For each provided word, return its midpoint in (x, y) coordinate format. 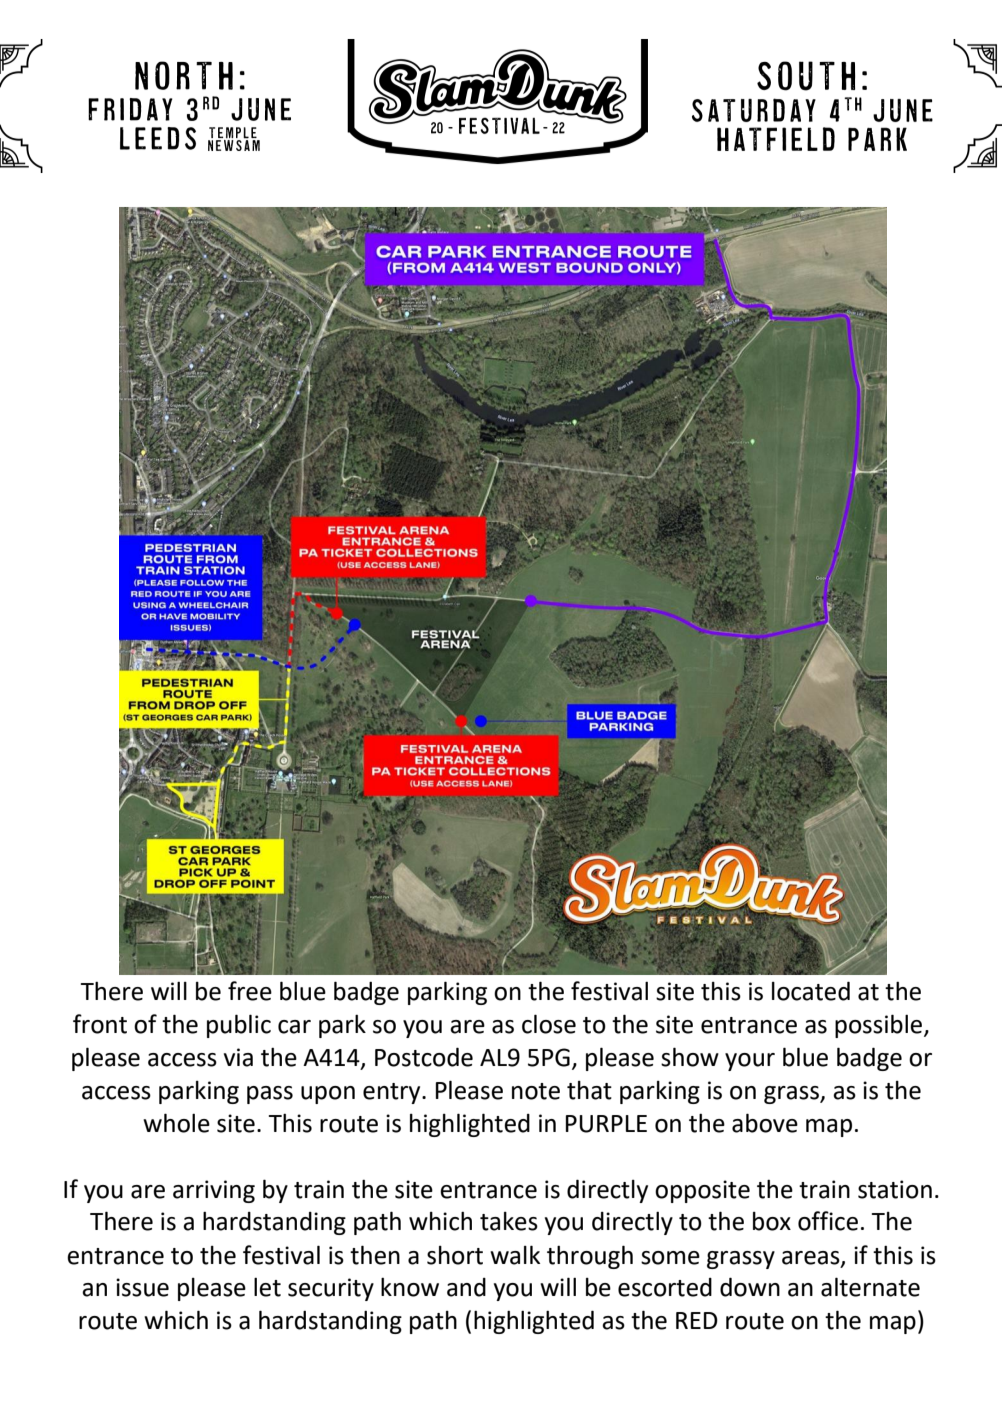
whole (176, 1123)
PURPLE (606, 1124)
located (811, 991)
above (765, 1123)
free (250, 991)
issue (142, 1287)
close (549, 1024)
